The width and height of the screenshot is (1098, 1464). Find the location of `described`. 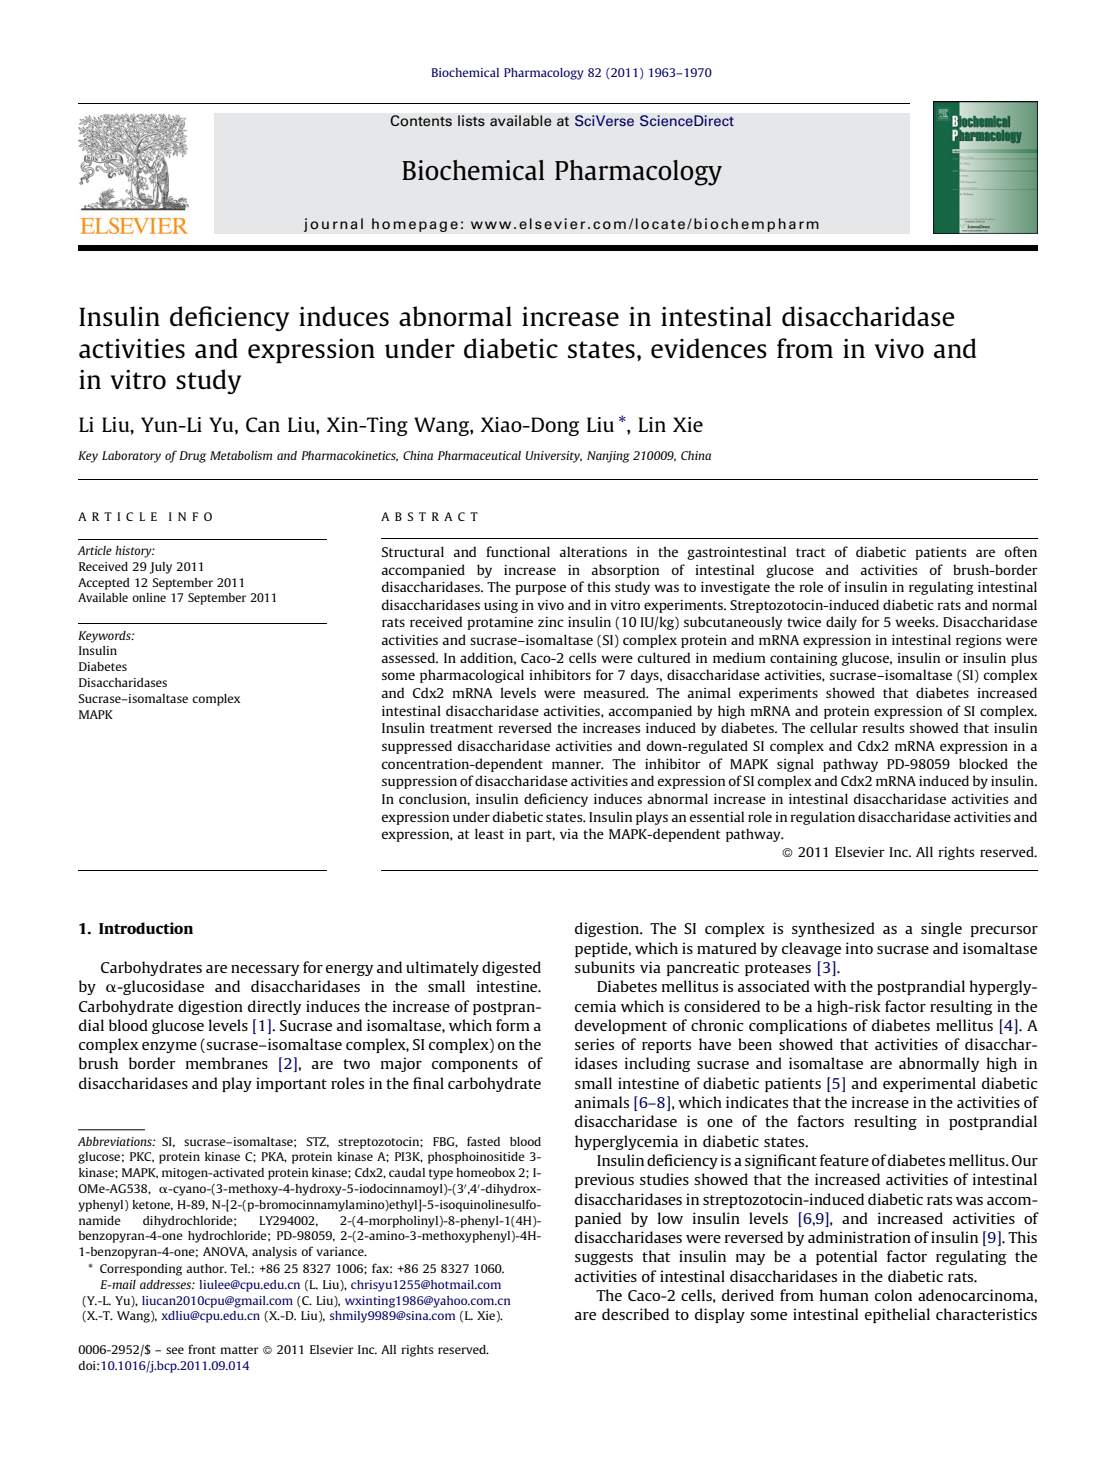

described is located at coordinates (635, 1314).
